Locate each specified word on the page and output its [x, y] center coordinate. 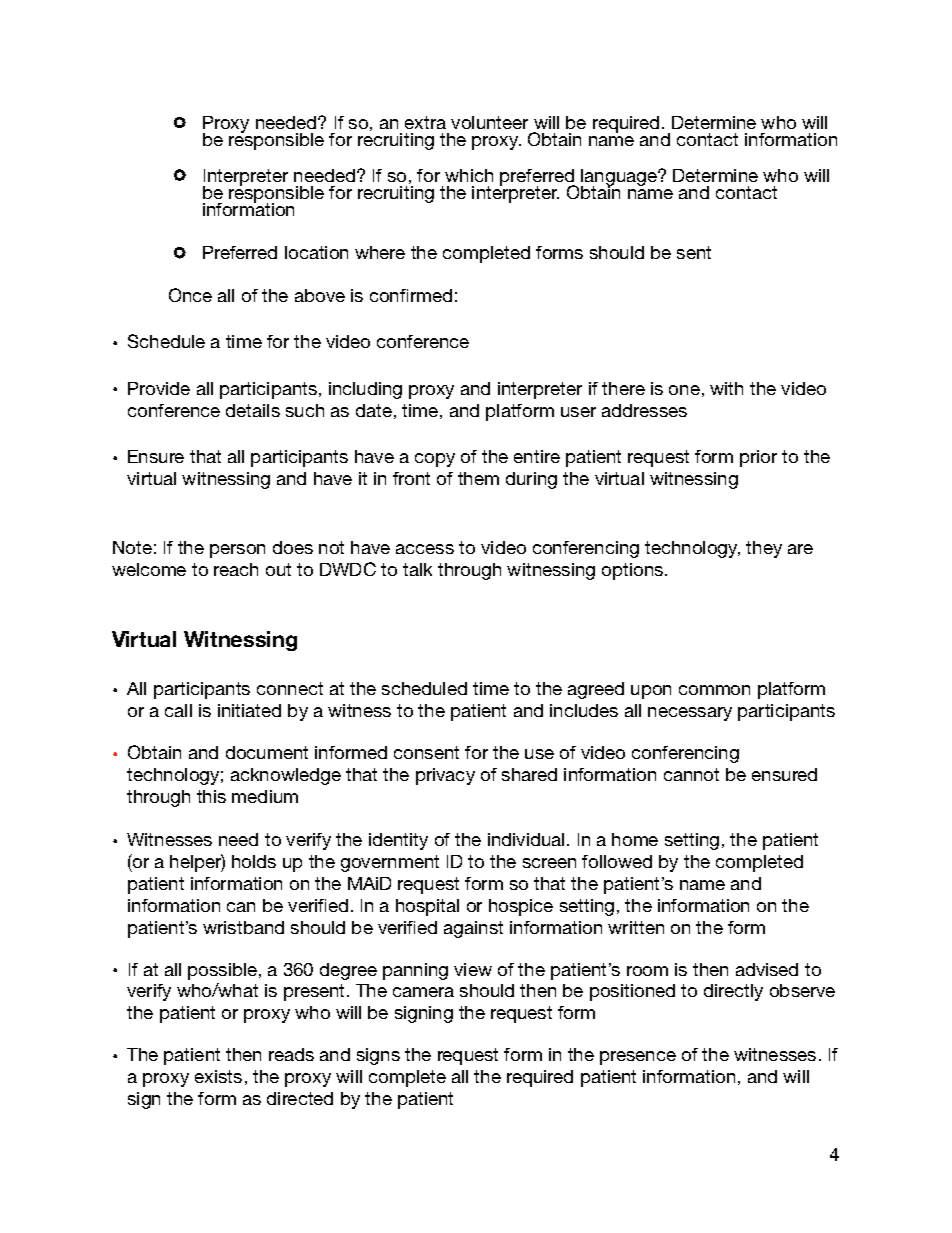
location [316, 252]
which [469, 175]
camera [423, 992]
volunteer [489, 122]
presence [638, 1058]
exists [218, 1076]
